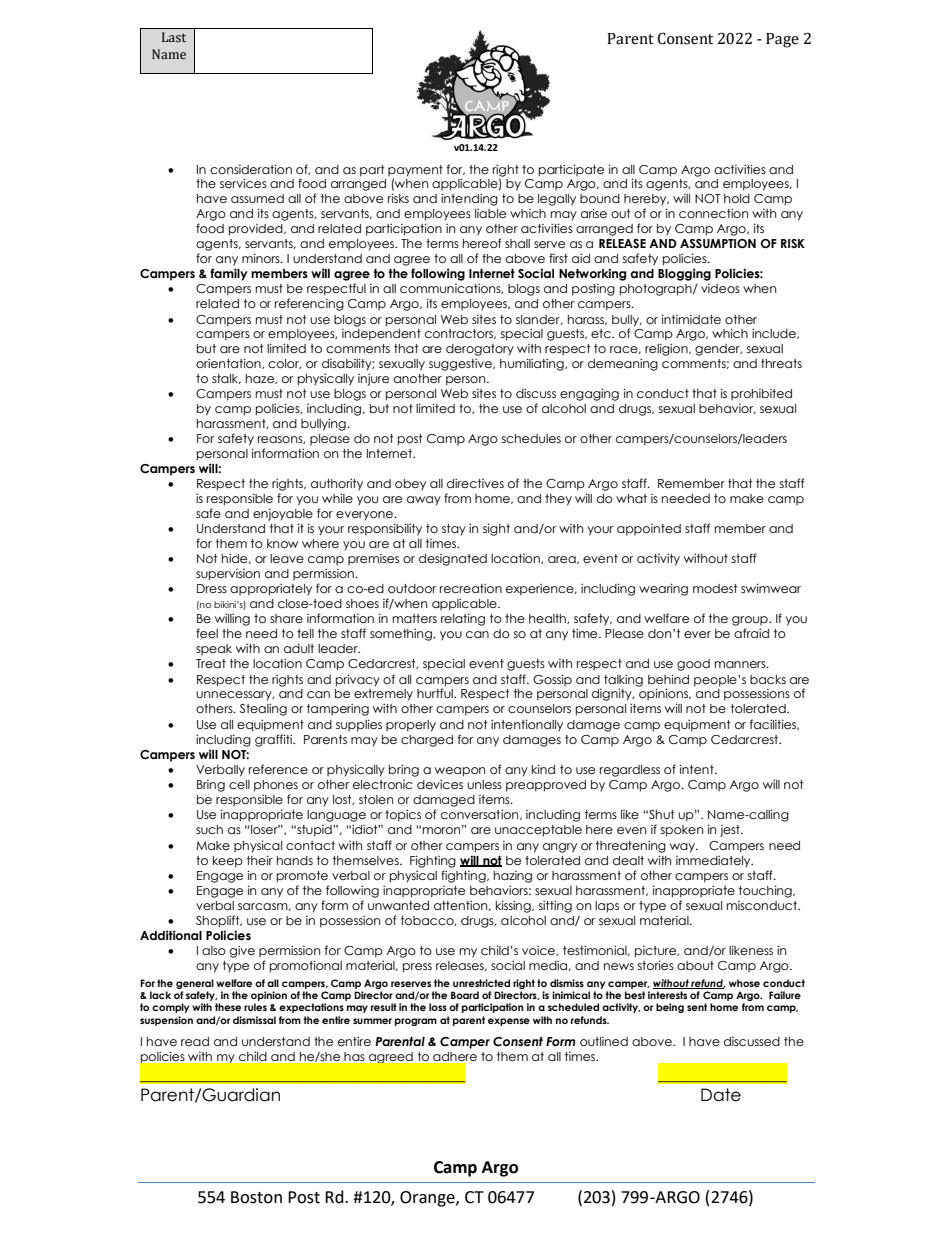 The height and width of the image is (1233, 952). What do you see at coordinates (469, 199) in the image?
I see `intending` at bounding box center [469, 199].
